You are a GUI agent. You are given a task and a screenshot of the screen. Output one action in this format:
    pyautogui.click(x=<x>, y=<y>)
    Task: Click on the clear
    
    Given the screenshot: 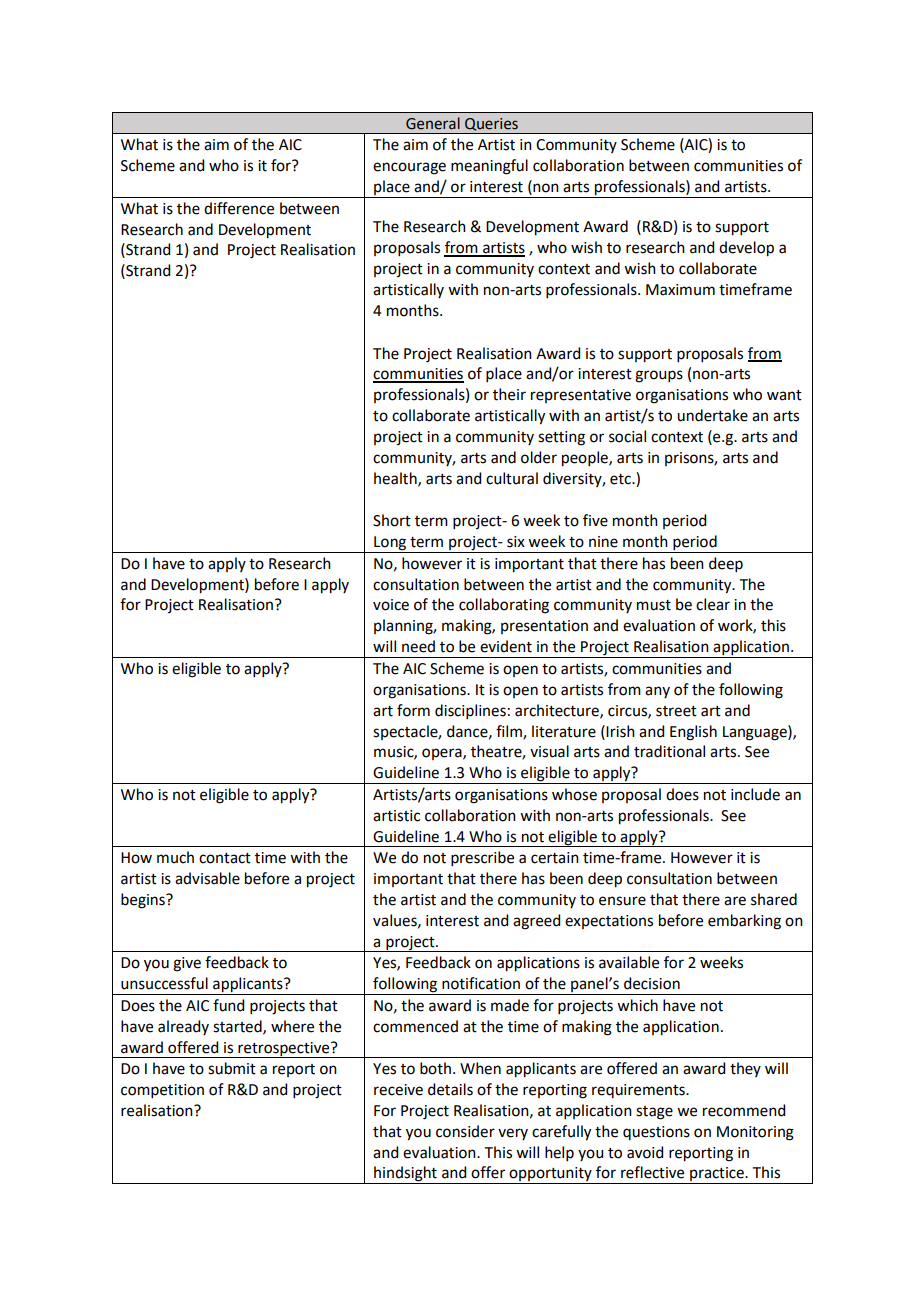 What is the action you would take?
    pyautogui.click(x=713, y=604)
